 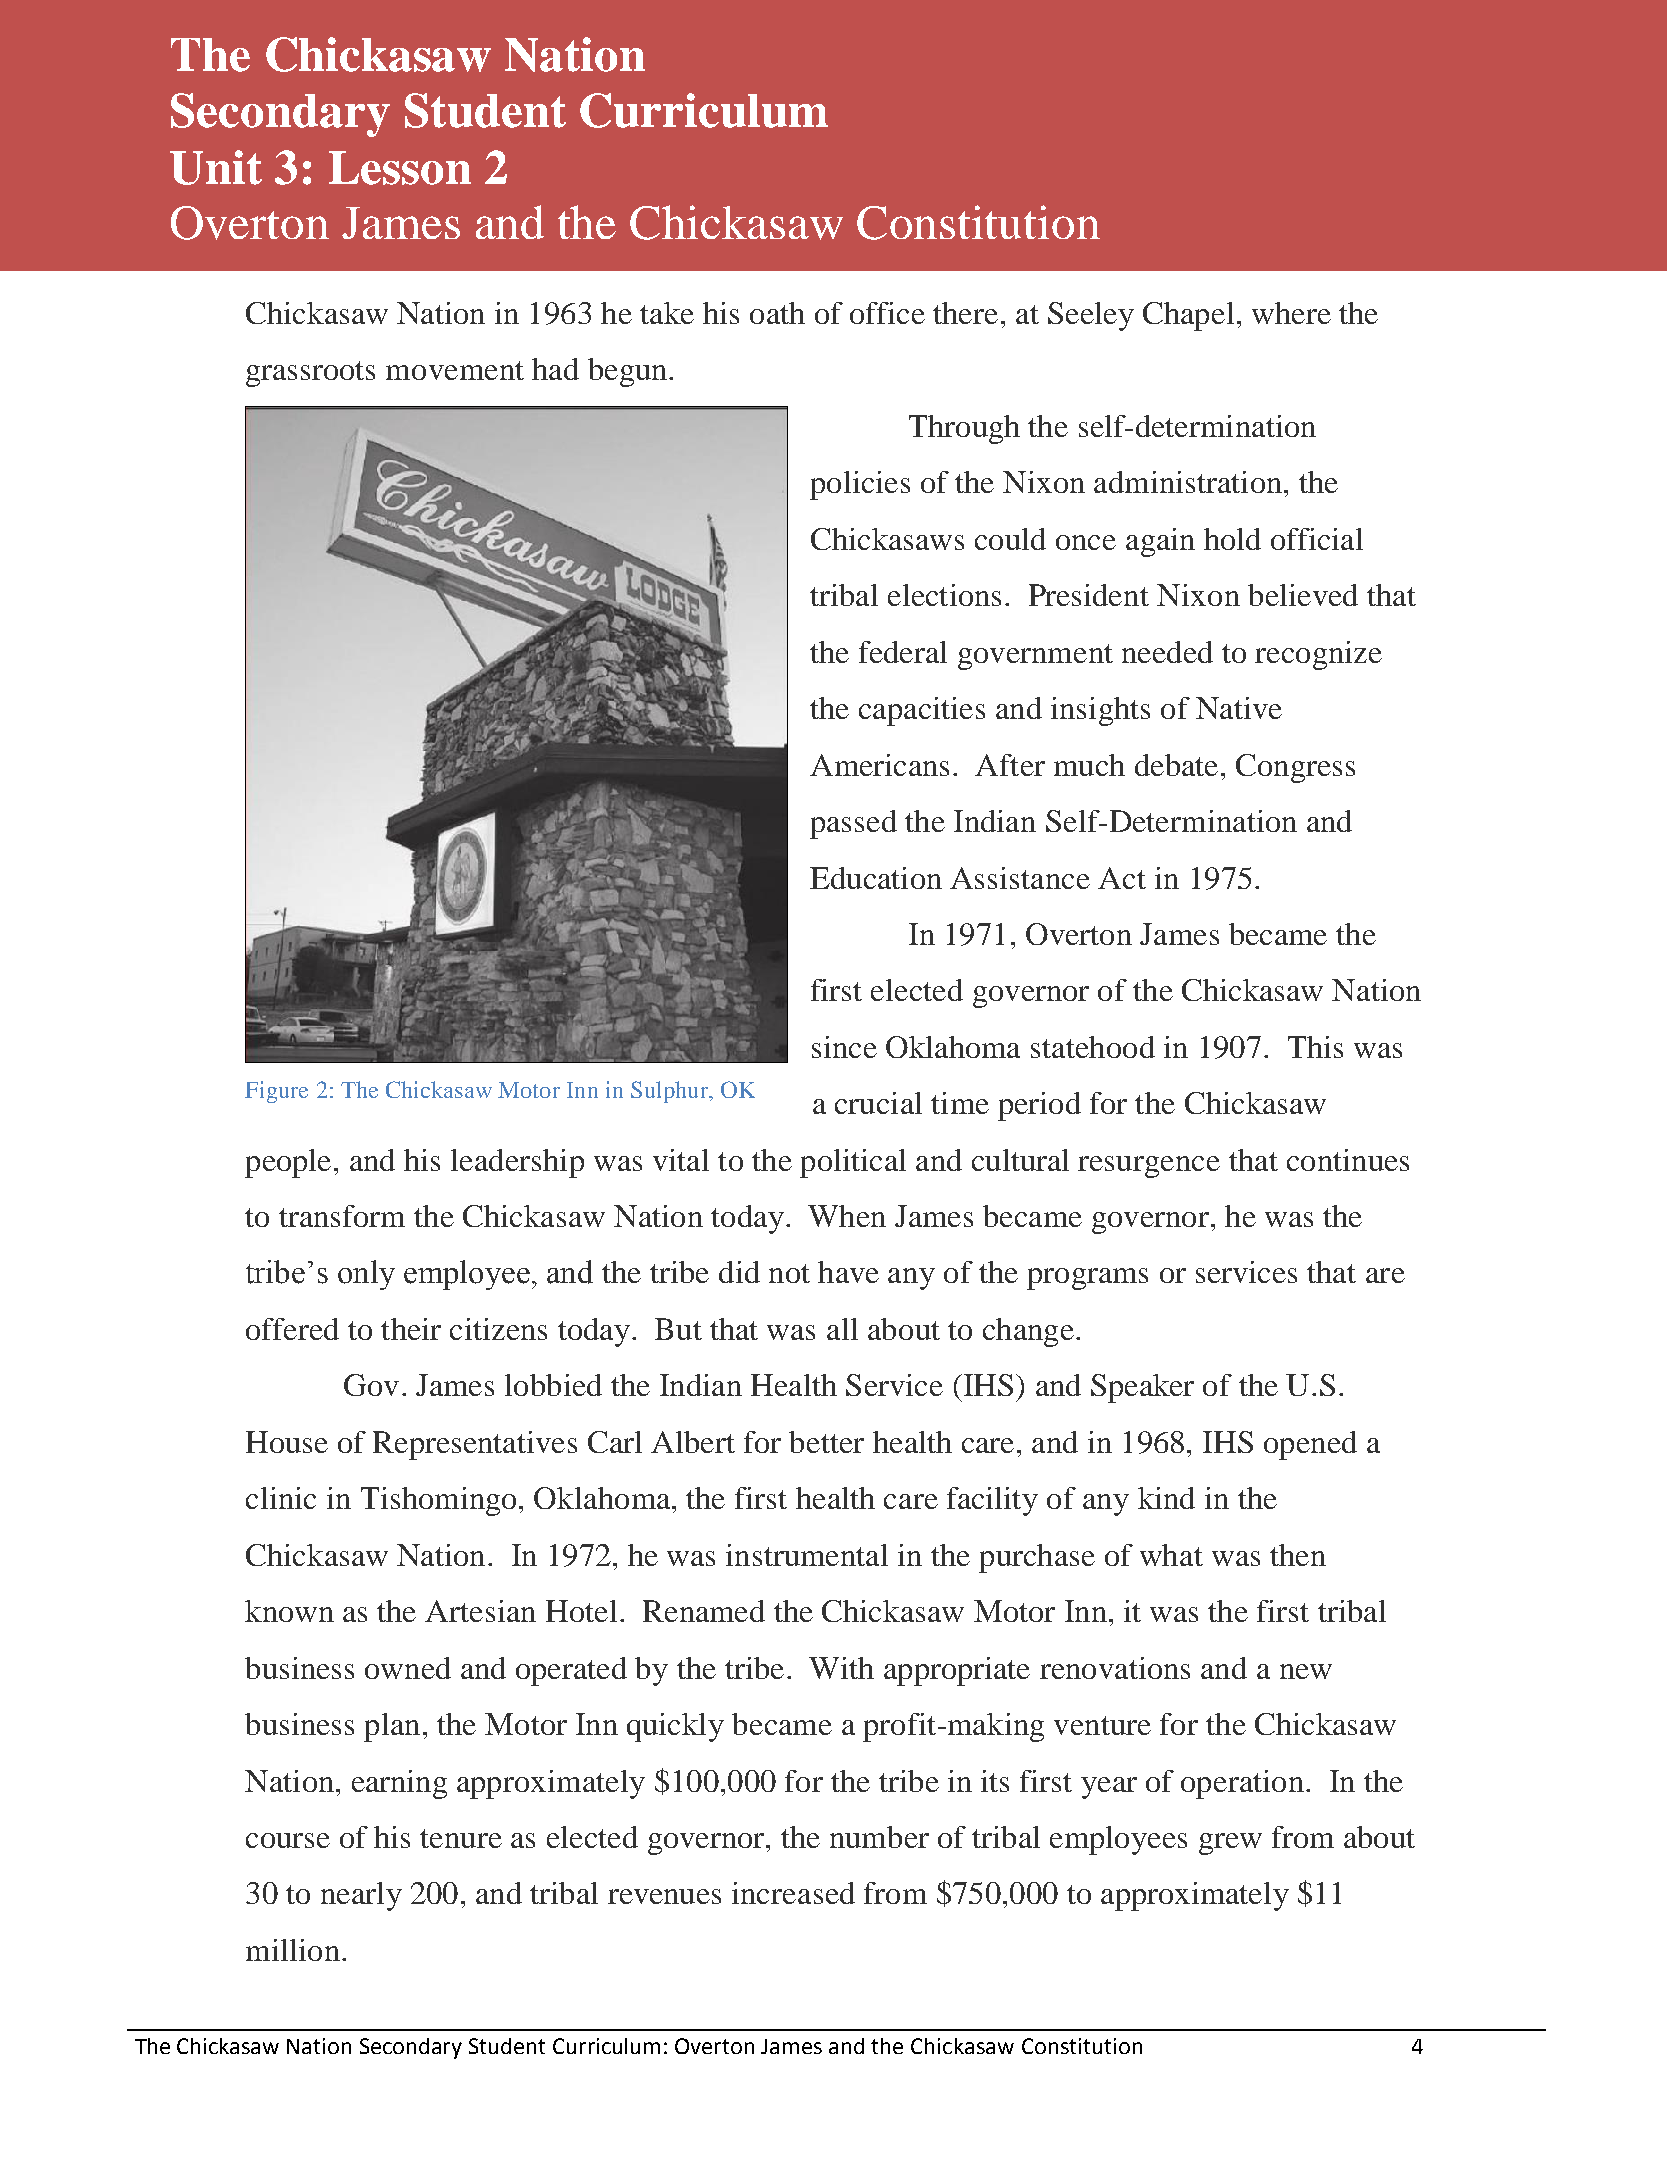 What do you see at coordinates (793, 1893) in the page?
I see `increased` at bounding box center [793, 1893].
